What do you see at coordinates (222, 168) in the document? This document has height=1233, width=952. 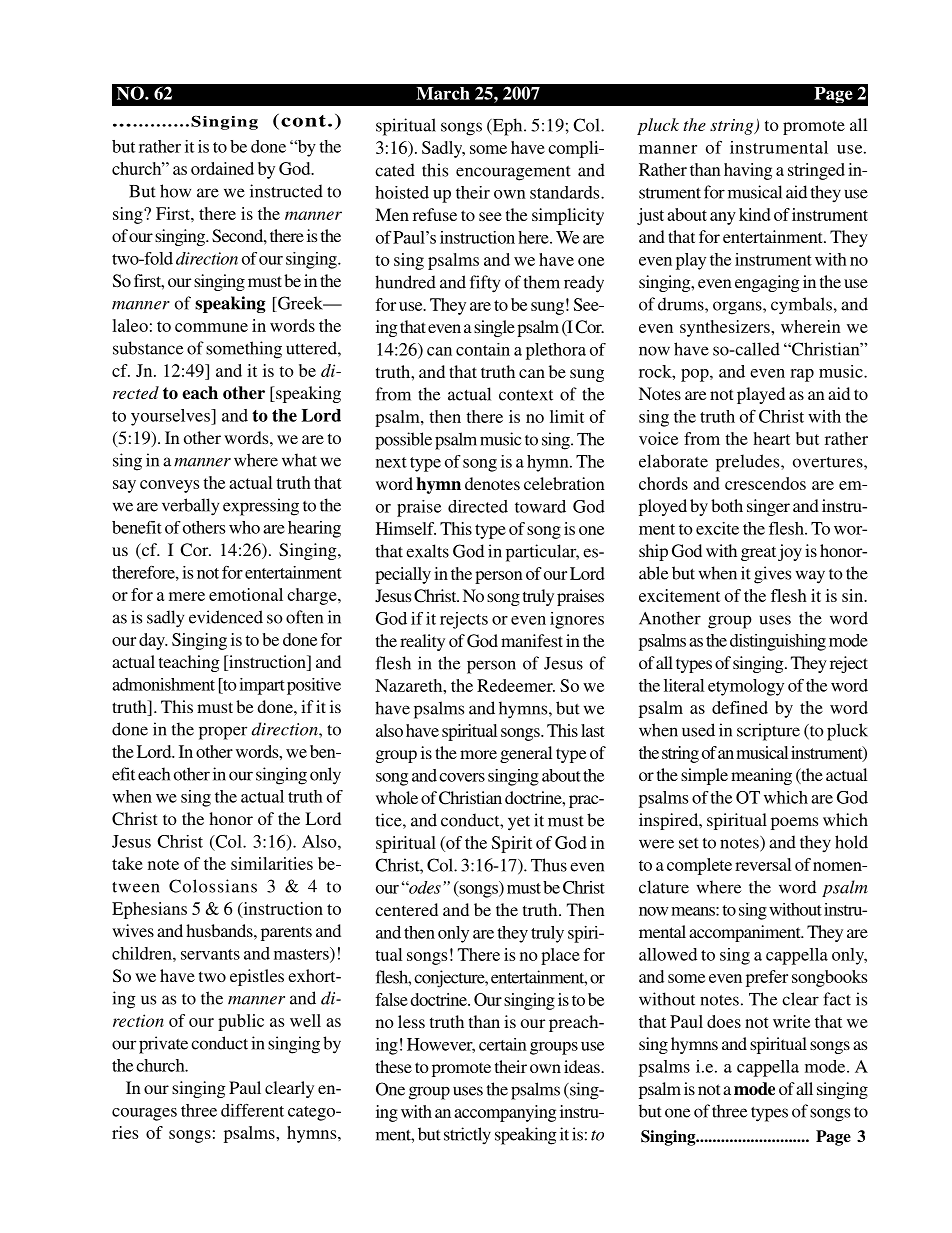 I see `ordained` at bounding box center [222, 168].
